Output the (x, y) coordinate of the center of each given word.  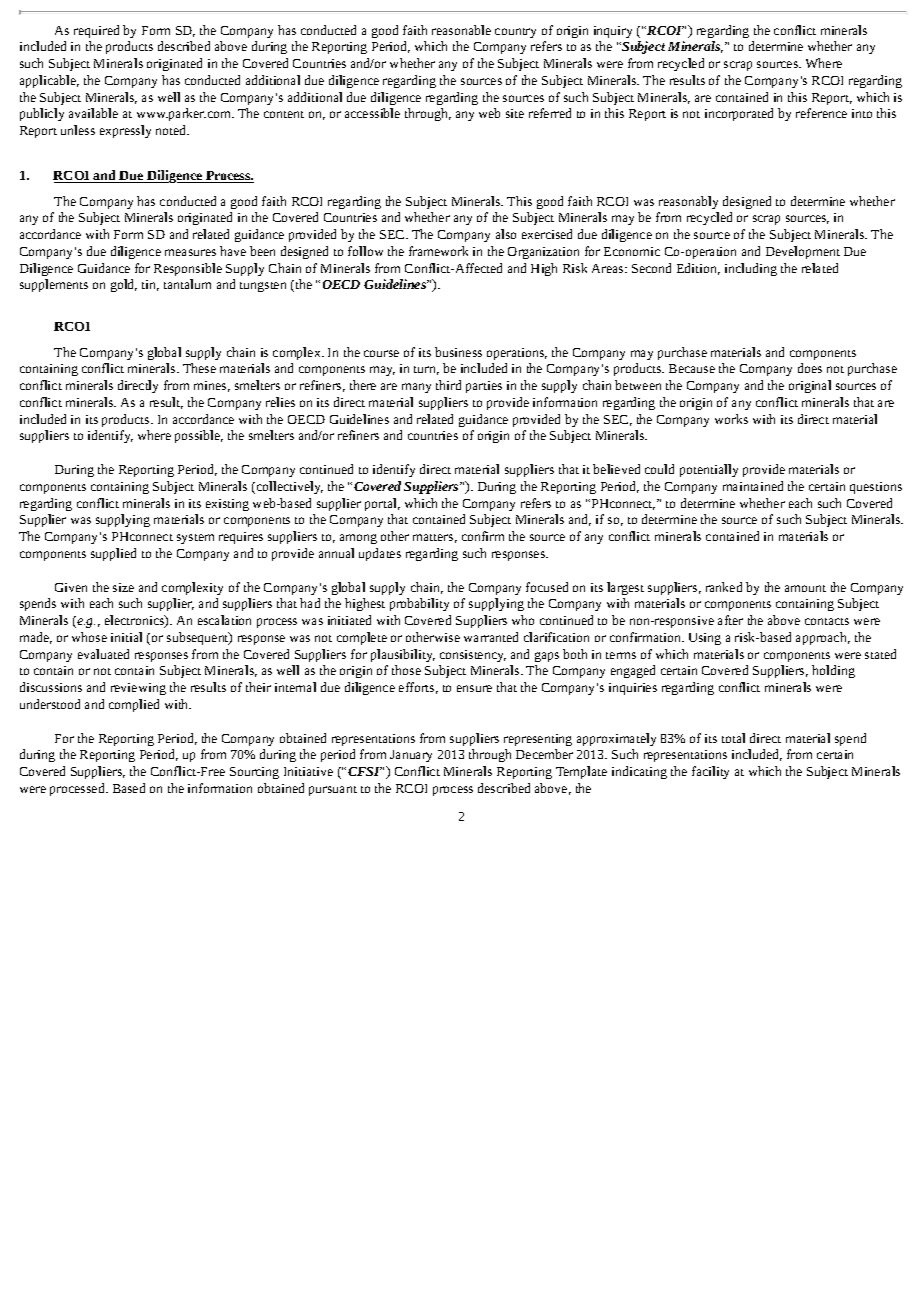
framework (438, 251)
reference (821, 113)
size (123, 587)
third (448, 385)
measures (190, 252)
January (411, 756)
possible (199, 436)
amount (805, 588)
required (96, 31)
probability (419, 604)
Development (803, 252)
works (731, 419)
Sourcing (254, 773)
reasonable (461, 30)
